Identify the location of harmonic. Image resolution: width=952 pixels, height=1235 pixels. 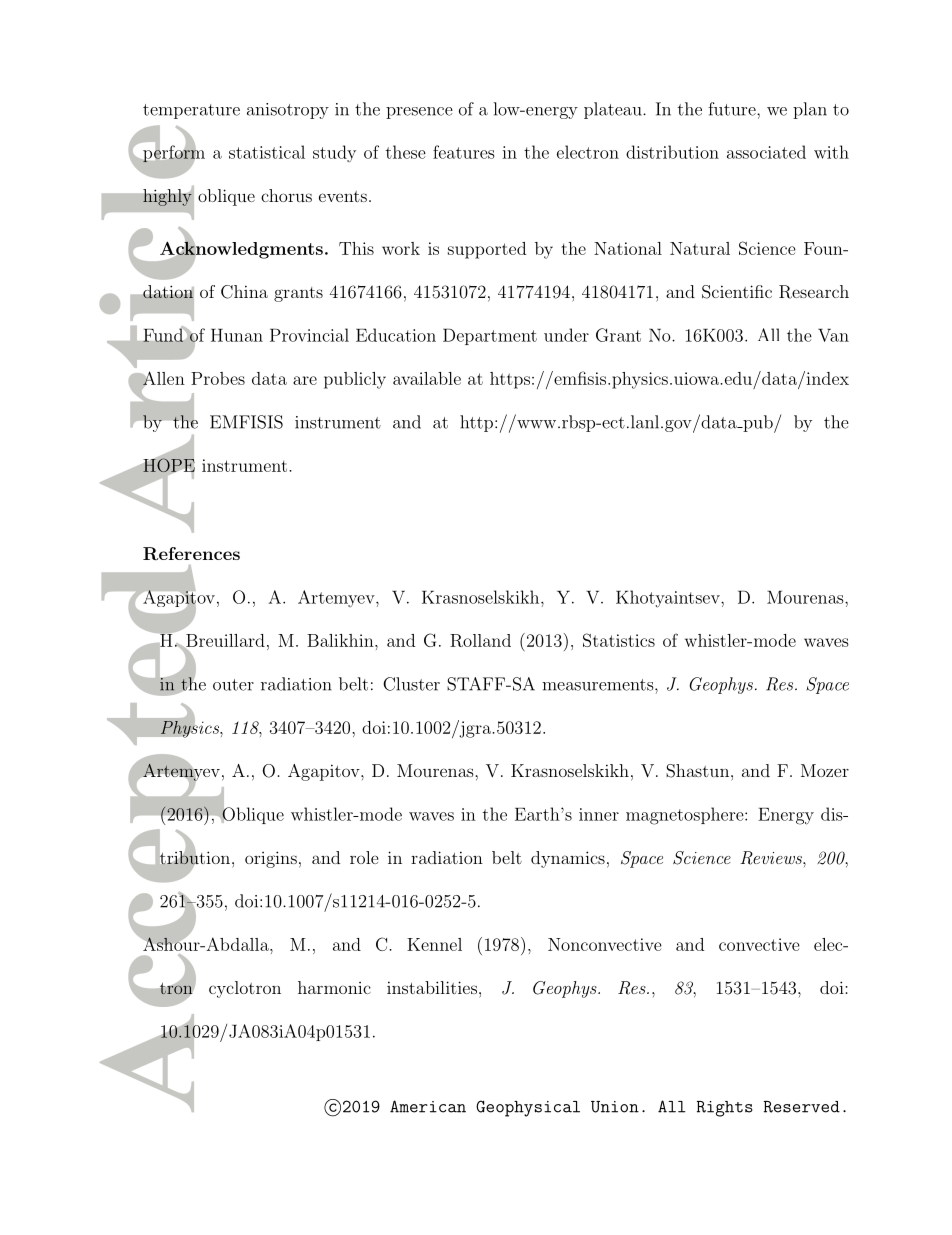
(334, 987).
